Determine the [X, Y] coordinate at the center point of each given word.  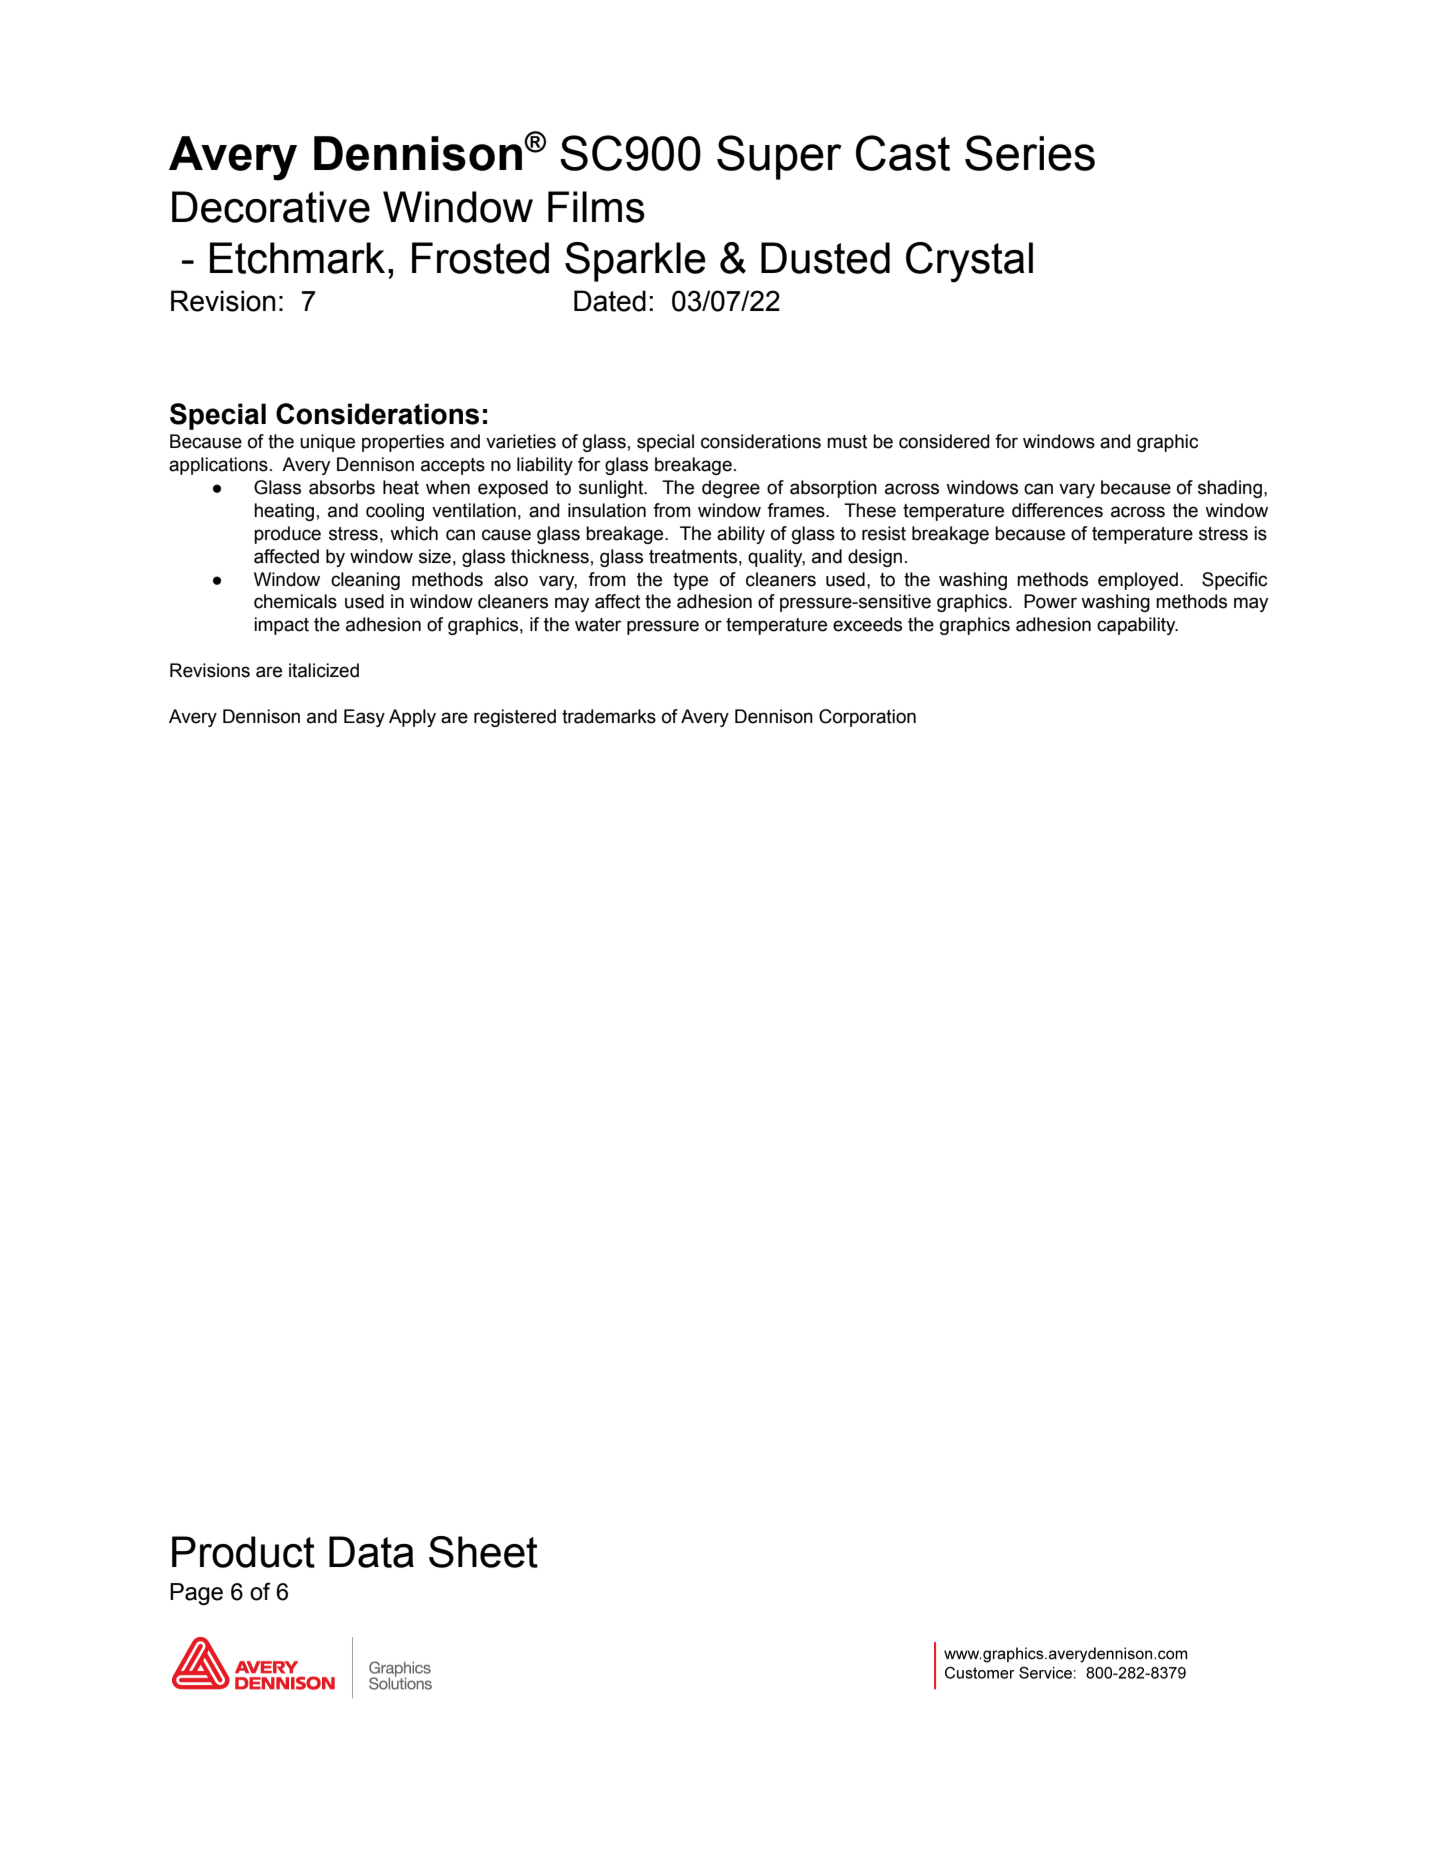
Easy [364, 718]
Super [779, 157]
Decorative [271, 207]
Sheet [483, 1552]
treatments [693, 557]
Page [196, 1594]
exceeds [867, 624]
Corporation [867, 718]
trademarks [609, 716]
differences [1057, 510]
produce [287, 535]
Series [1030, 153]
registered [515, 718]
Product [243, 1552]
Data [371, 1552]
